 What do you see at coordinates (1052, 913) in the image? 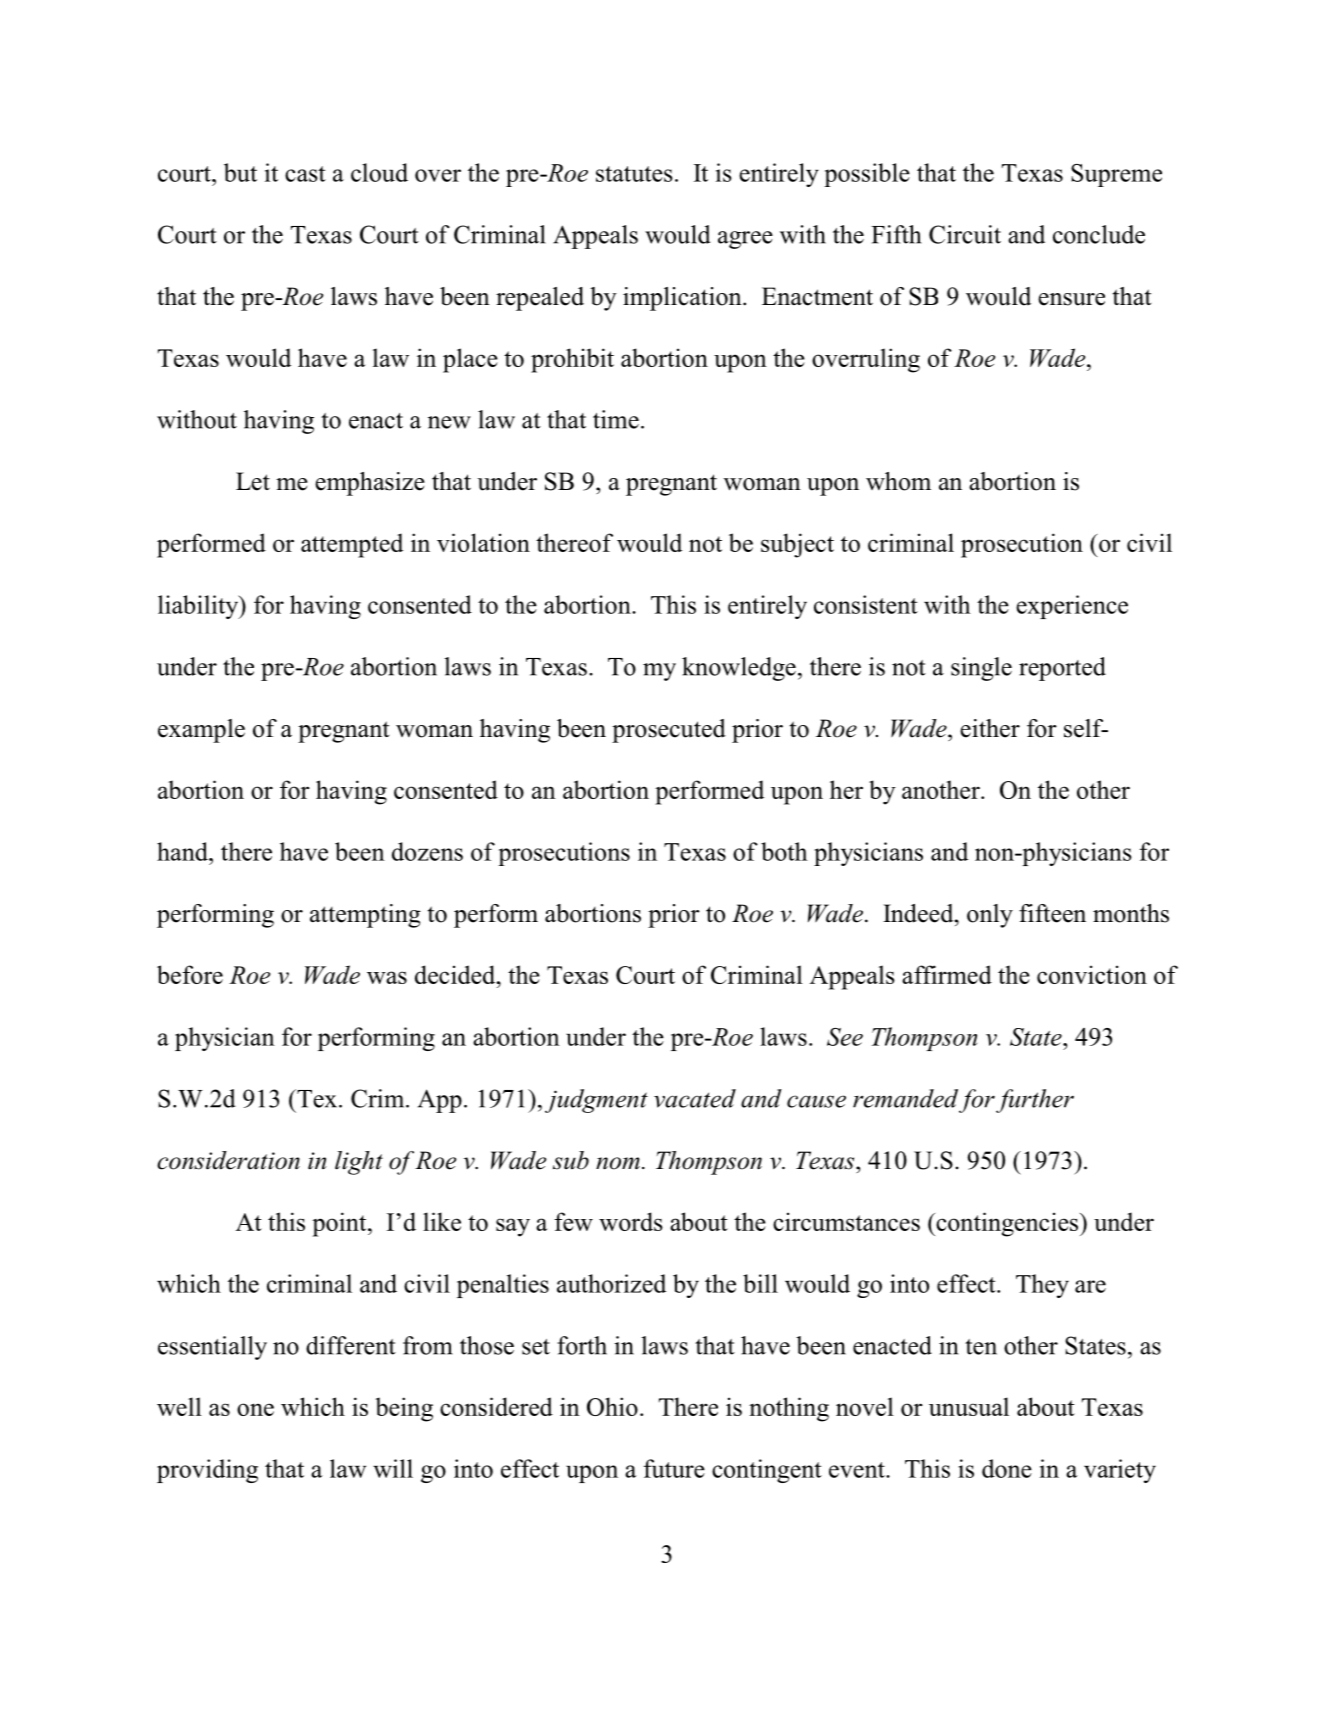
I see `fifteen` at bounding box center [1052, 913].
